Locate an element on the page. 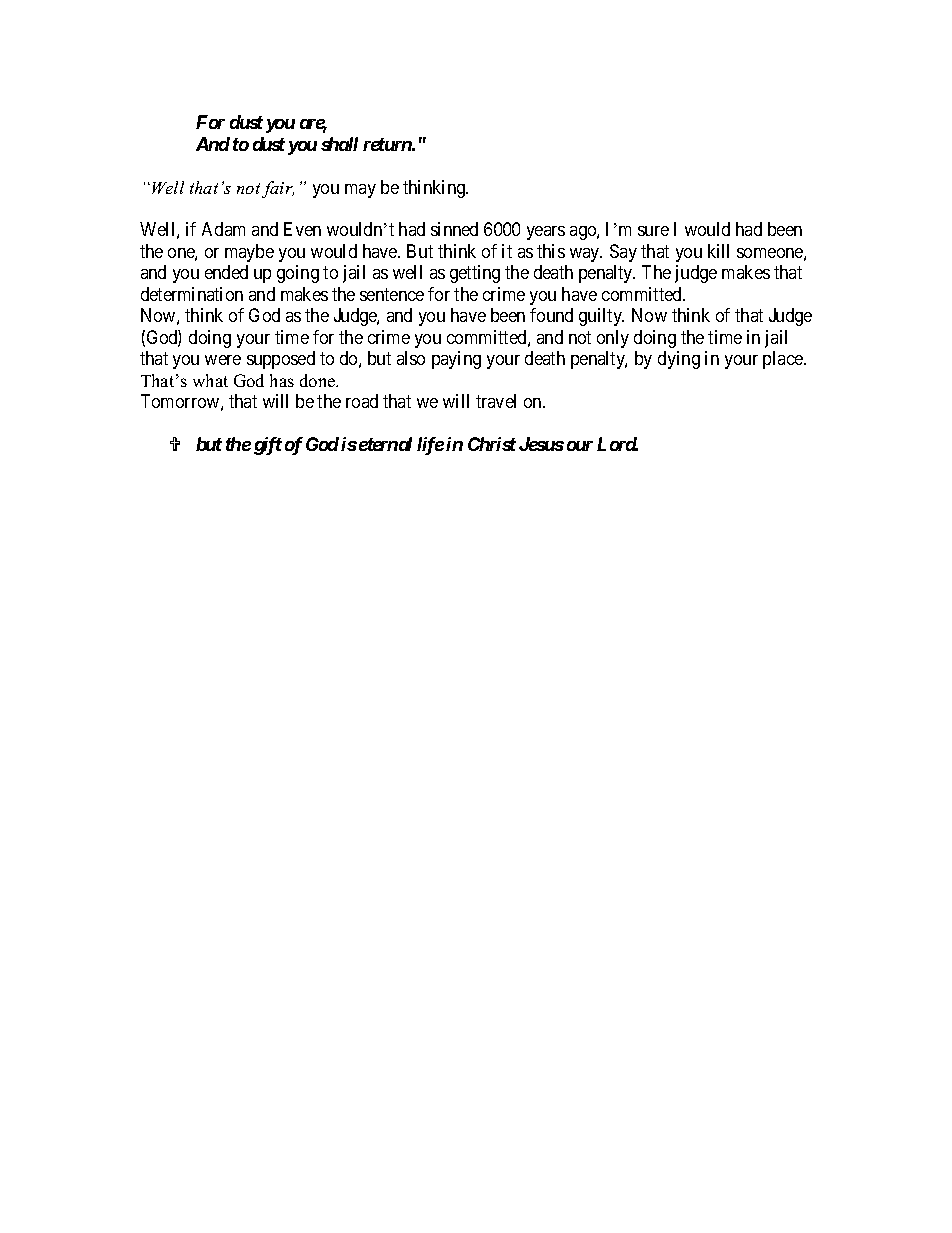  sure is located at coordinates (653, 231).
